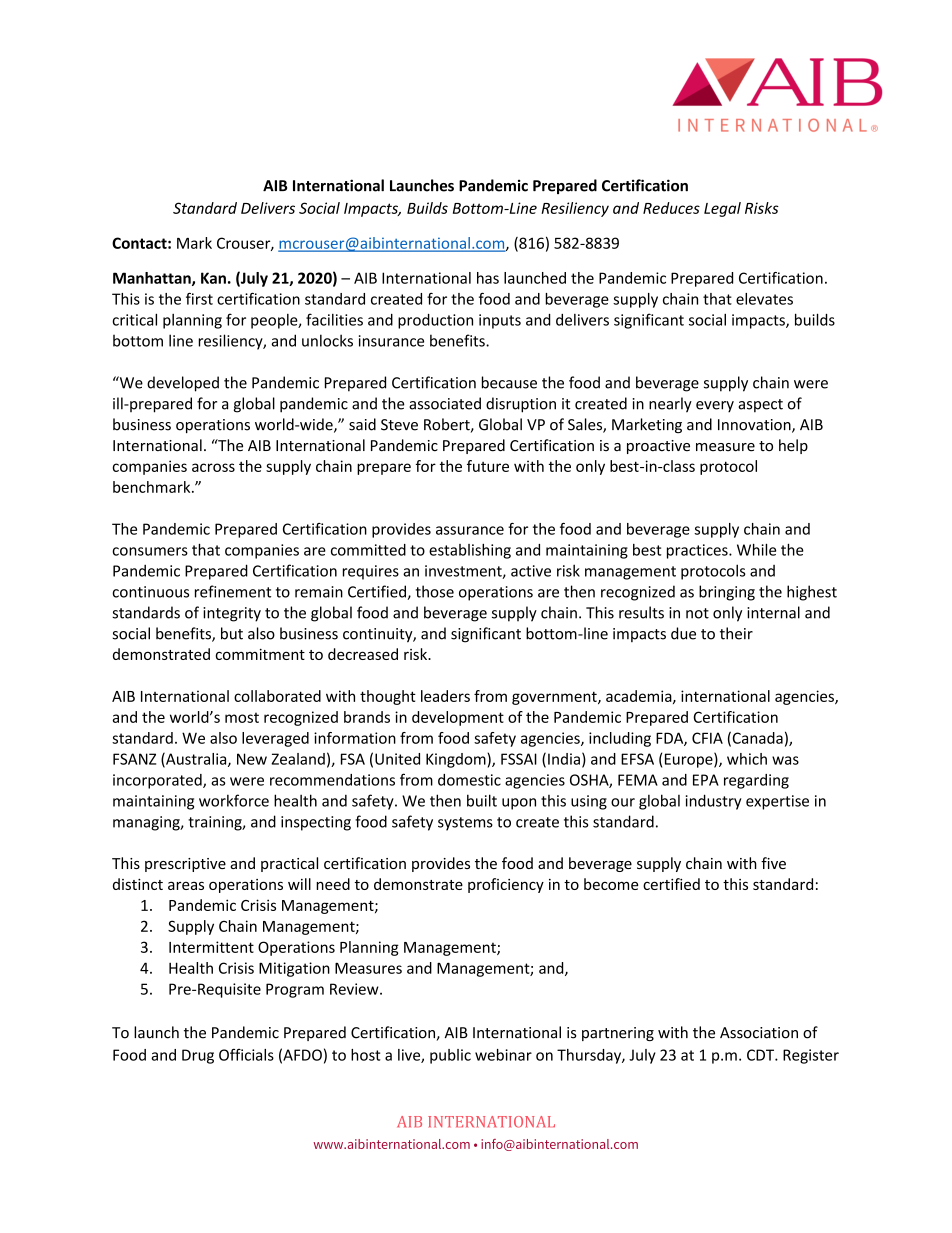 The image size is (952, 1233). What do you see at coordinates (756, 549) in the document?
I see `While` at bounding box center [756, 549].
